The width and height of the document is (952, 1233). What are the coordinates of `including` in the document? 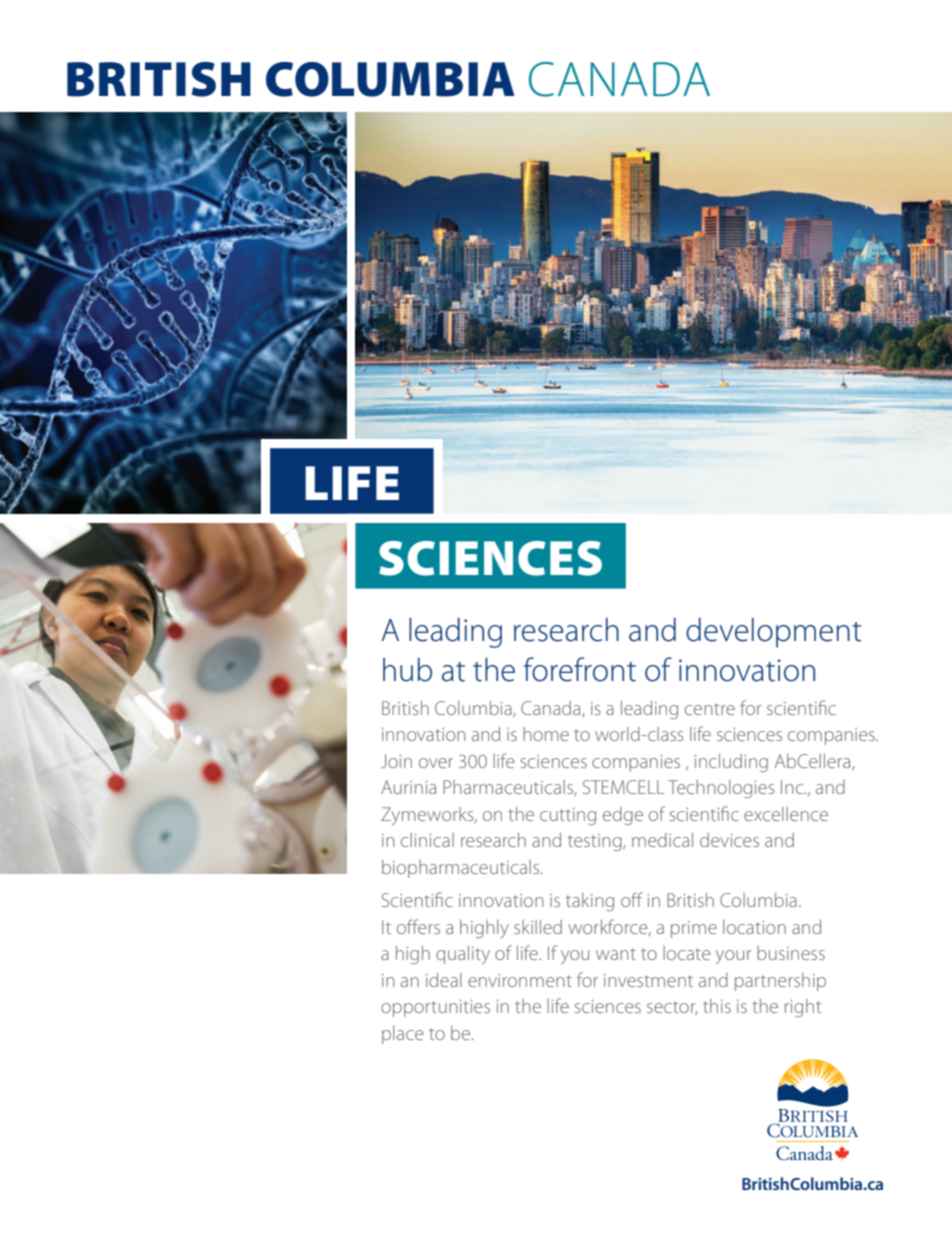 It's located at (731, 763).
